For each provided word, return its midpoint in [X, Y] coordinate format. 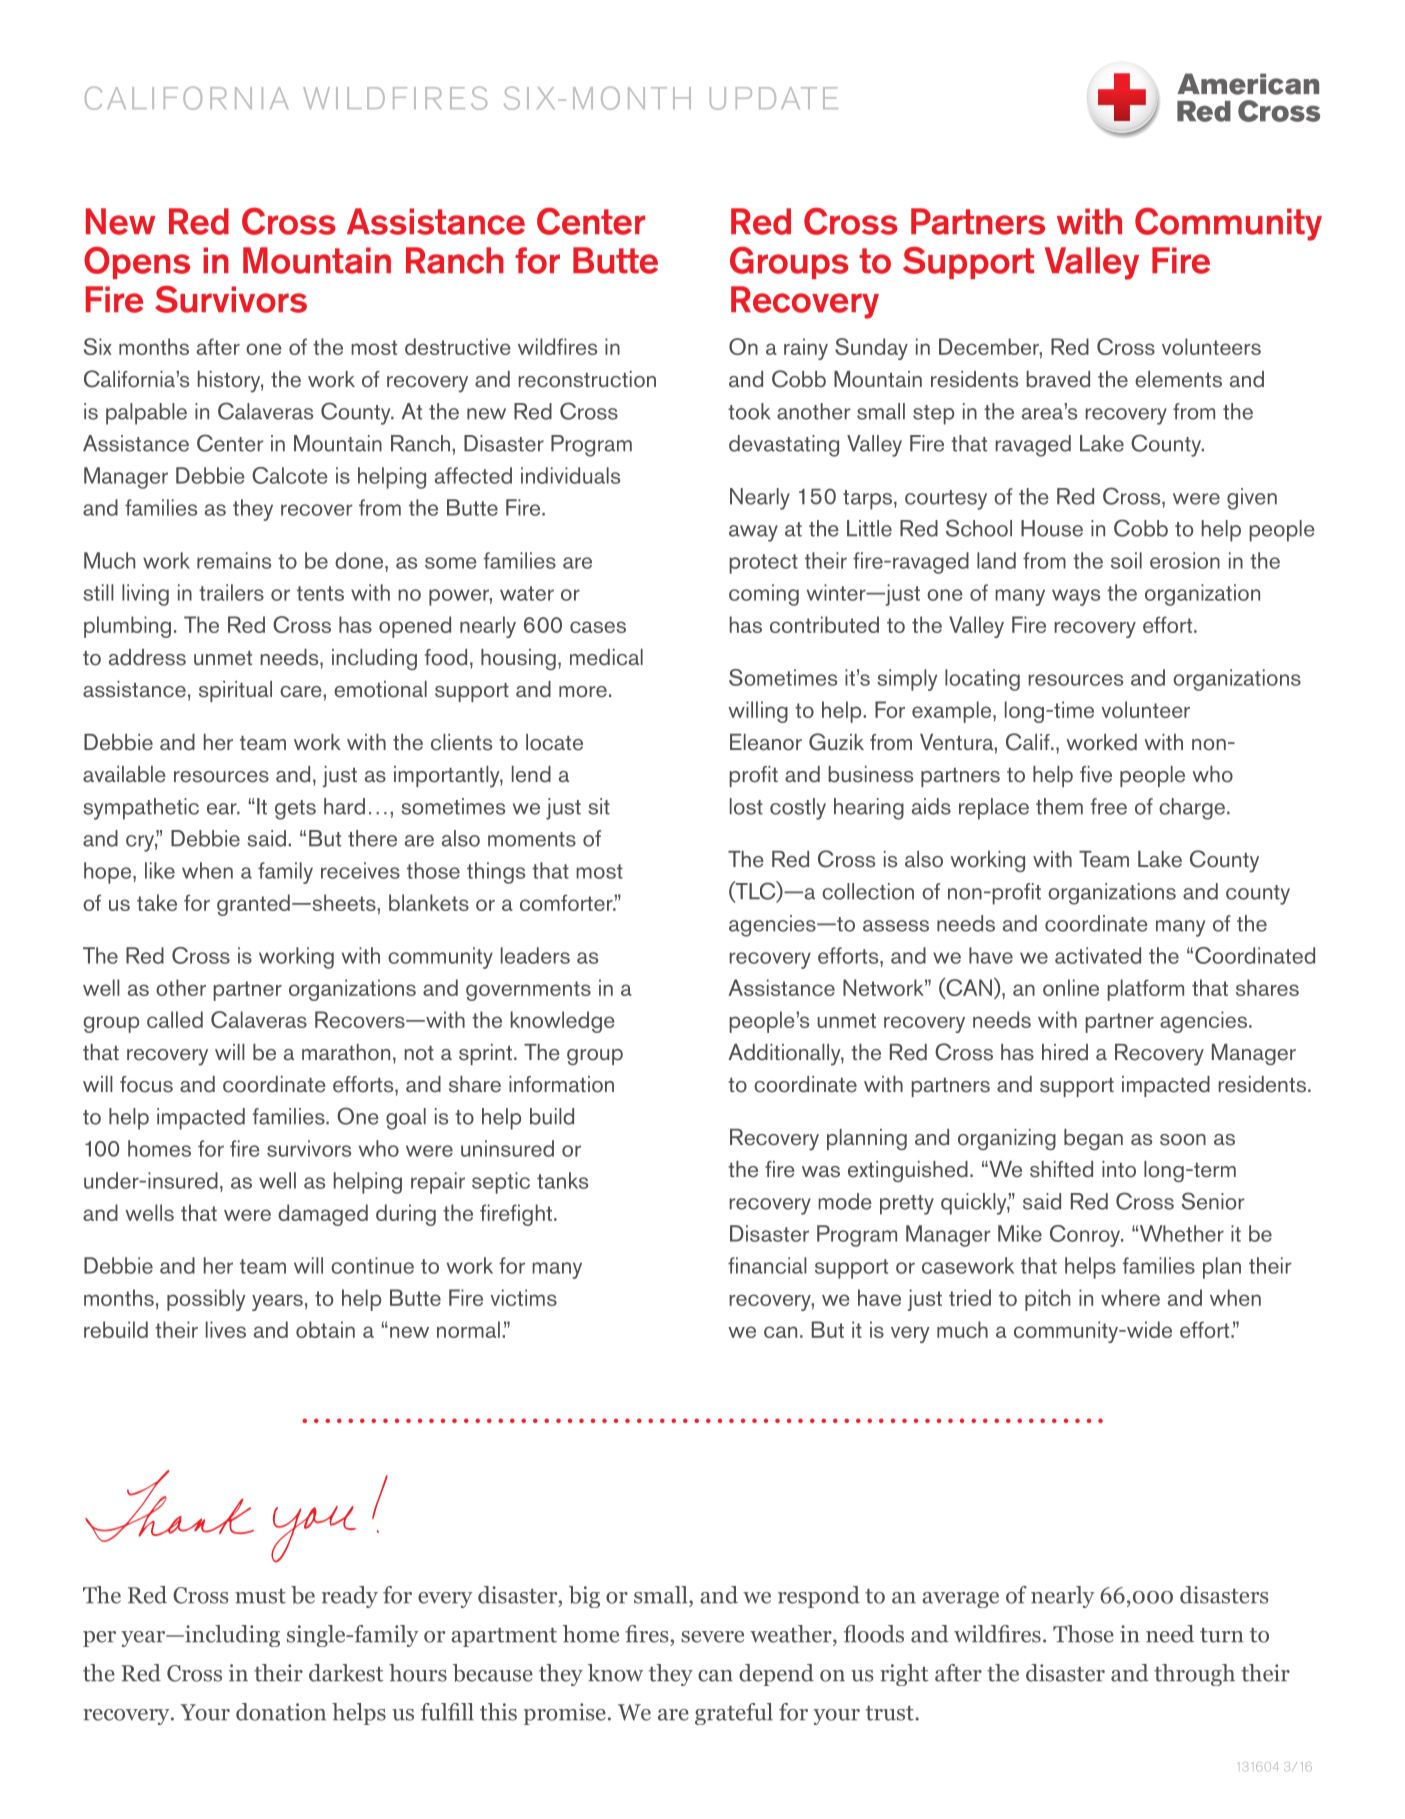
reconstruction [587, 379]
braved [1058, 379]
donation [281, 1712]
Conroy [1086, 1236]
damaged [323, 1215]
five [1096, 774]
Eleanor [766, 742]
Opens [137, 262]
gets [295, 810]
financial [767, 1265]
